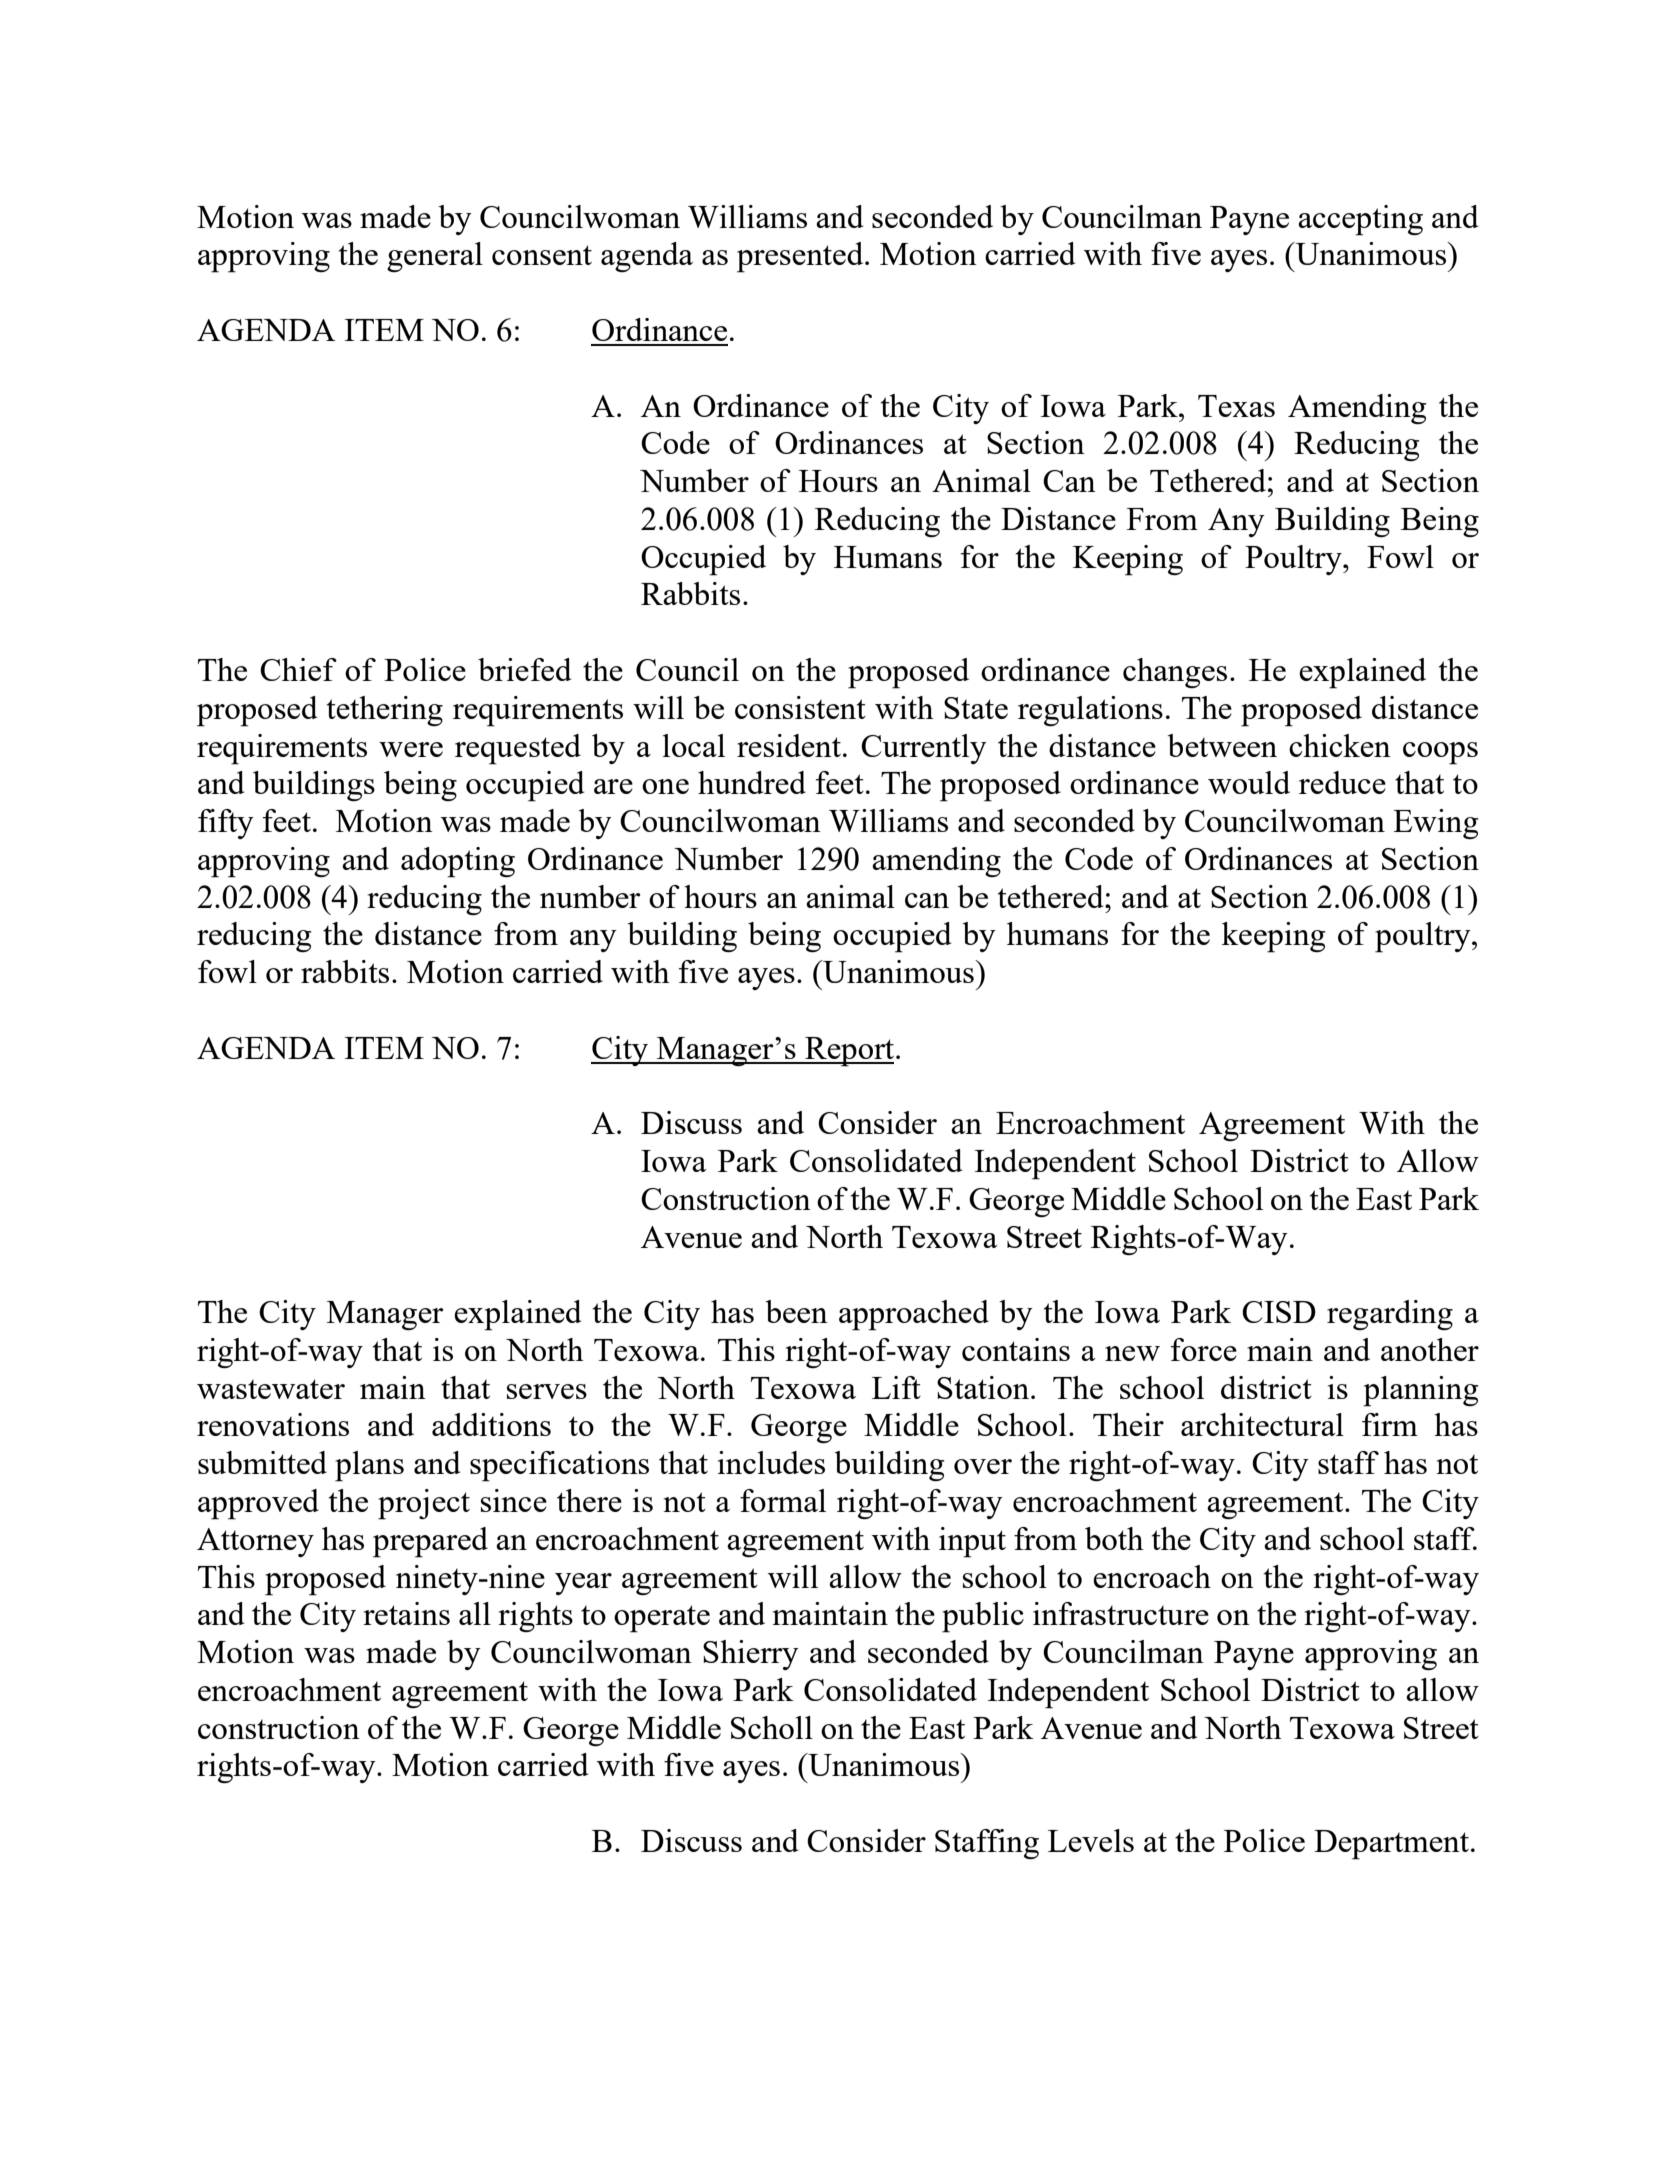 This document has height=2168, width=1676. Describe the element at coordinates (458, 862) in the document. I see `adopting` at that location.
